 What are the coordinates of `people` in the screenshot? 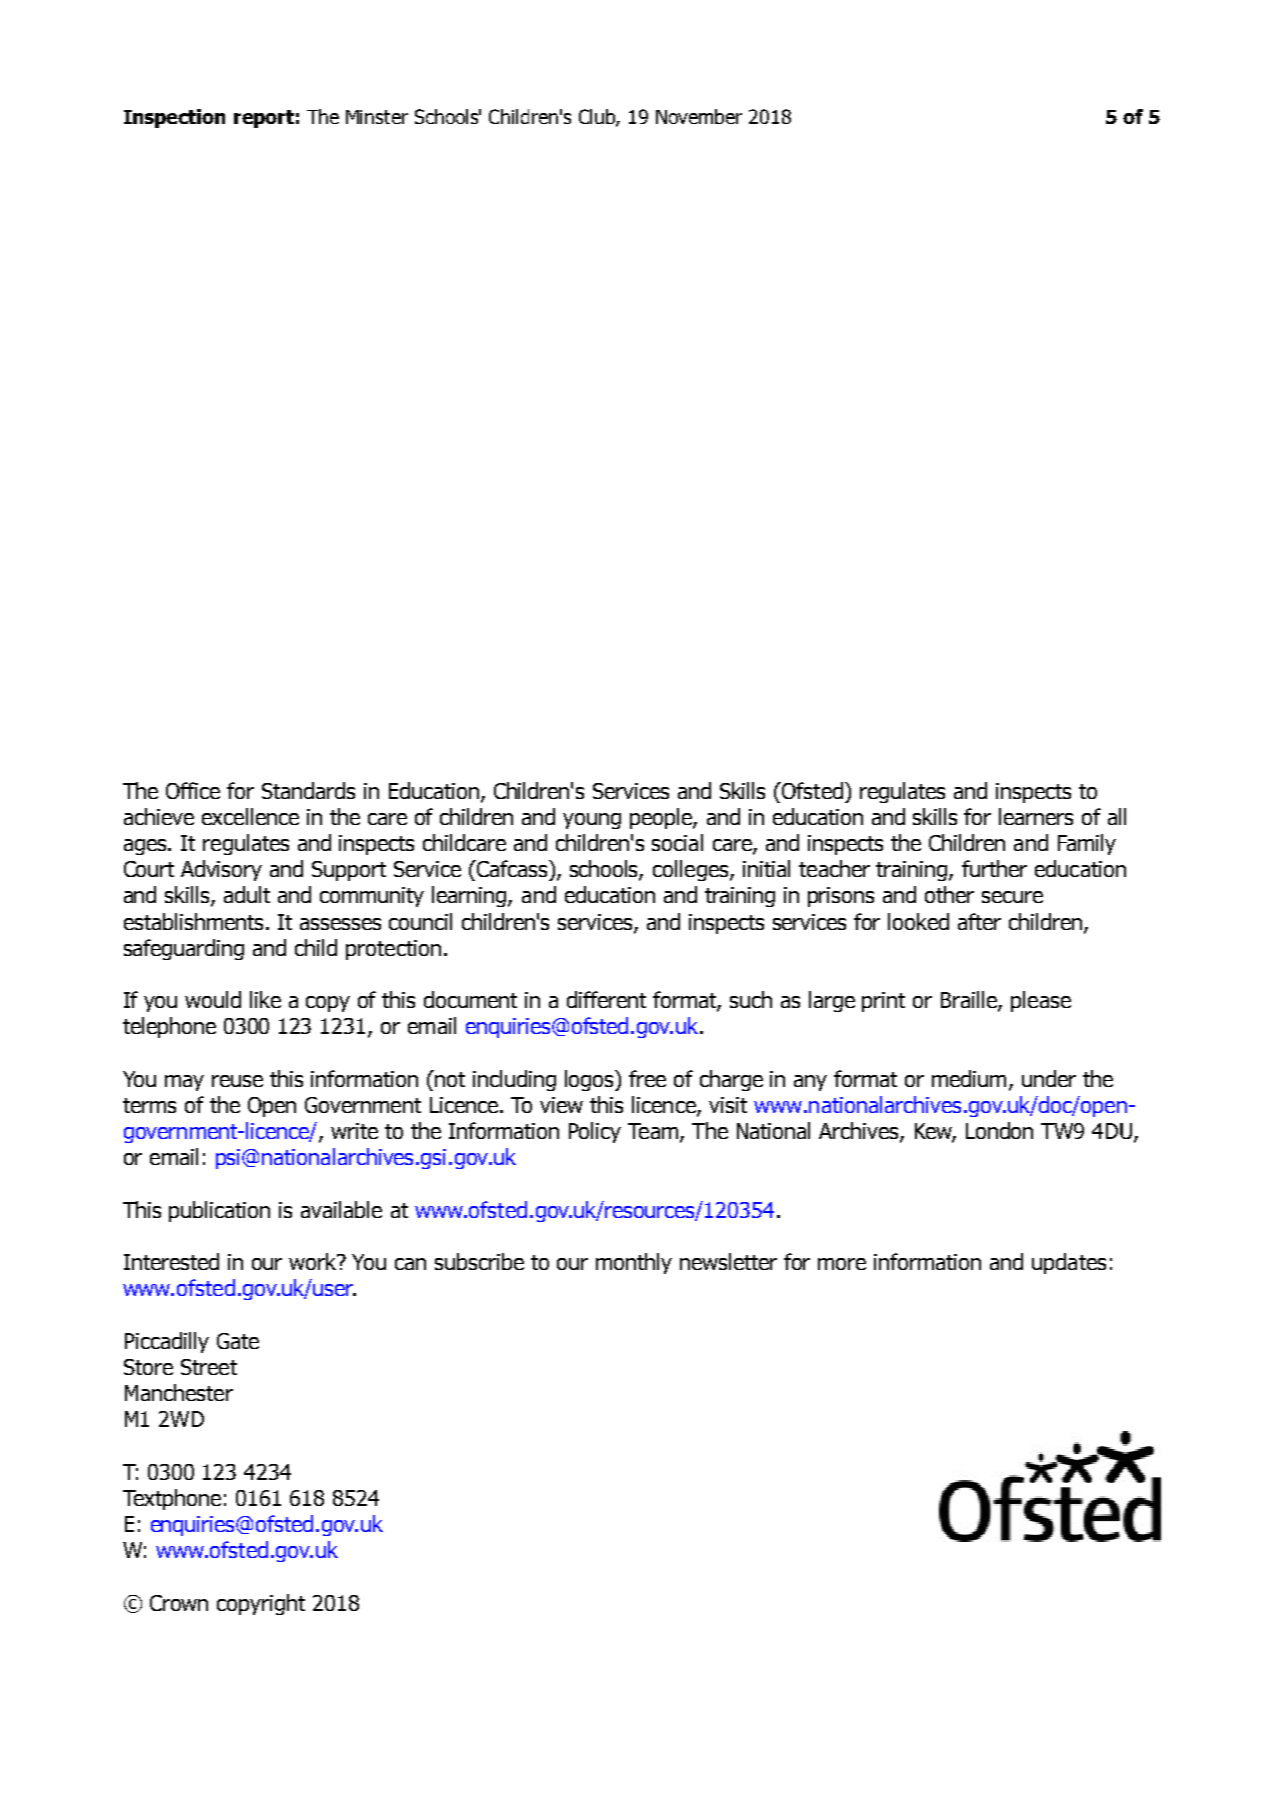 It's located at (662, 818).
